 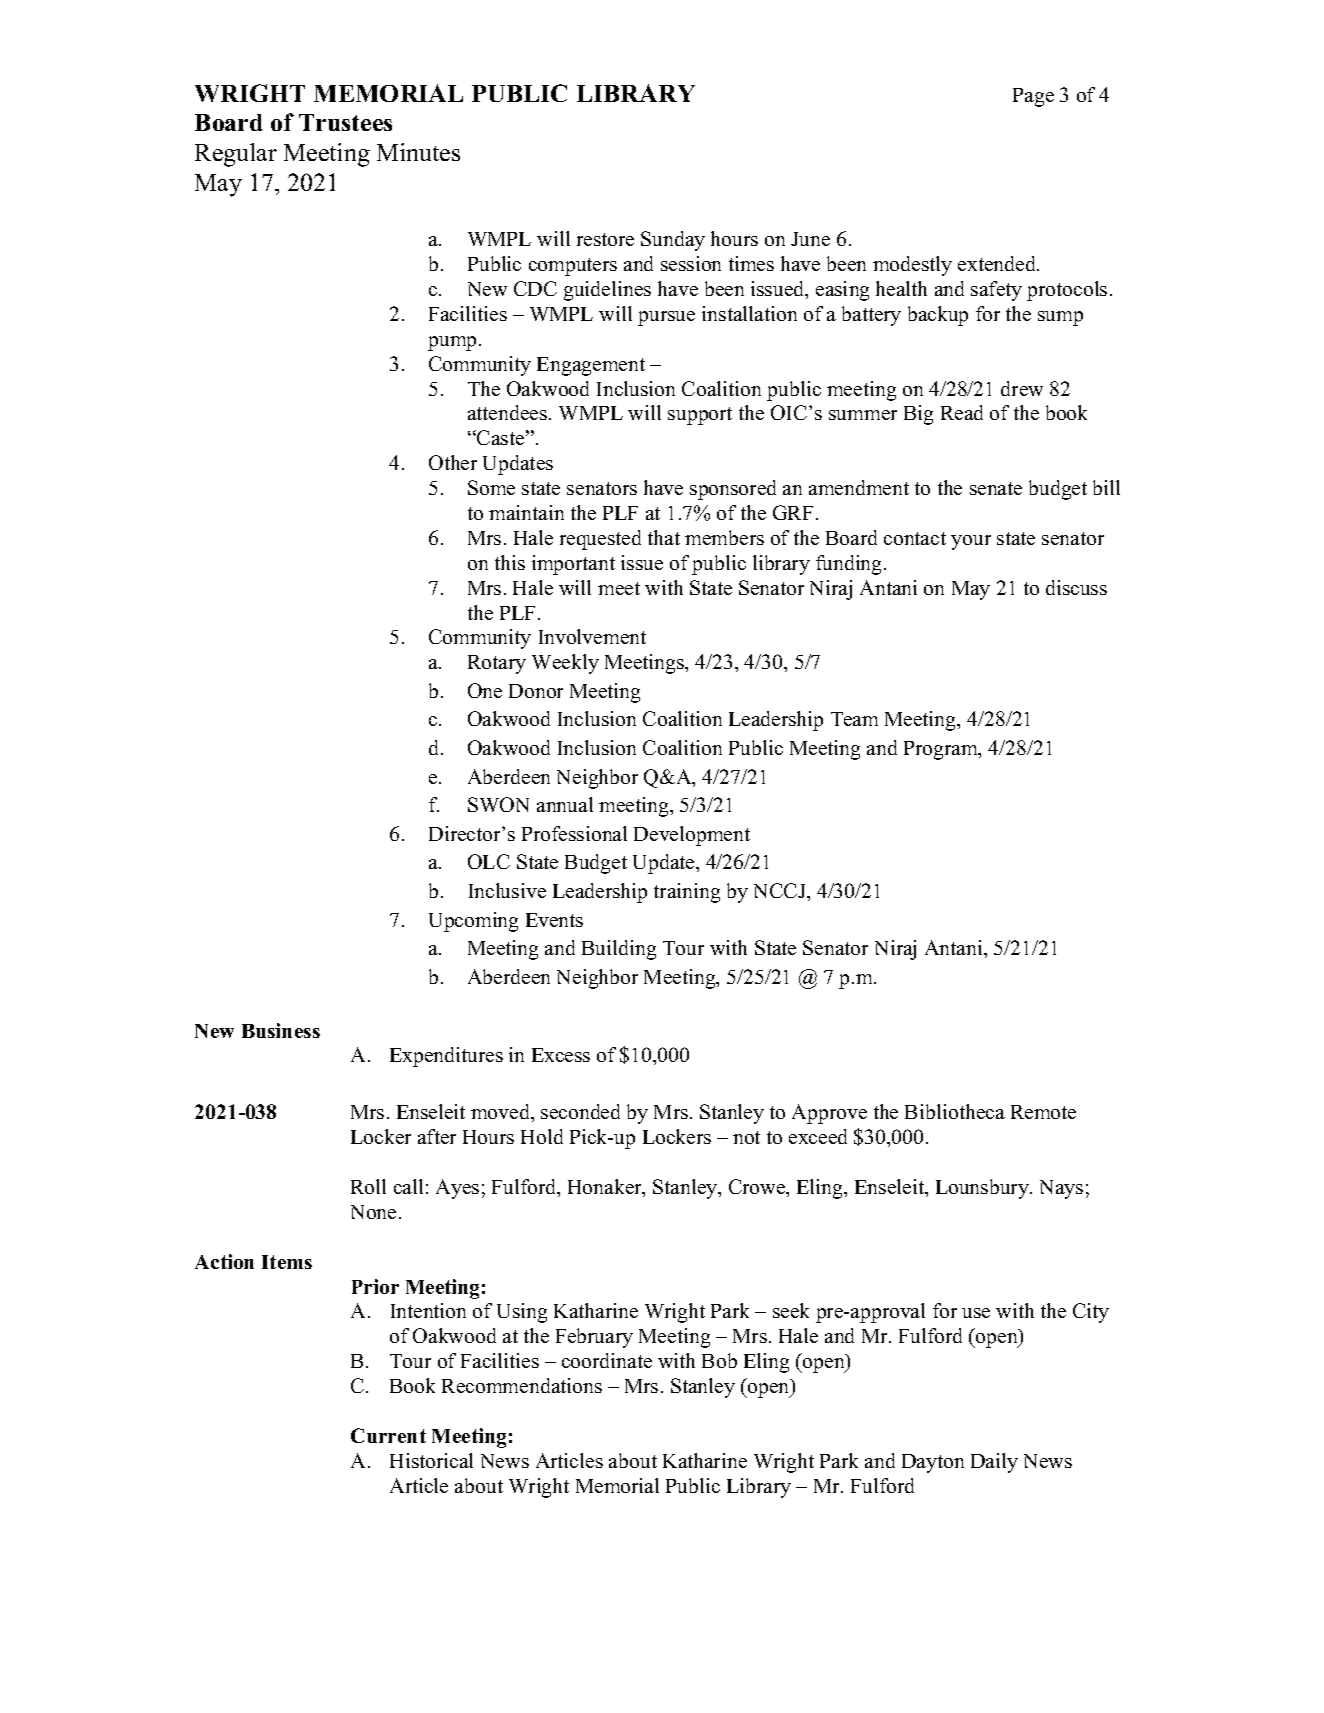 What do you see at coordinates (388, 1435) in the screenshot?
I see `Current` at bounding box center [388, 1435].
